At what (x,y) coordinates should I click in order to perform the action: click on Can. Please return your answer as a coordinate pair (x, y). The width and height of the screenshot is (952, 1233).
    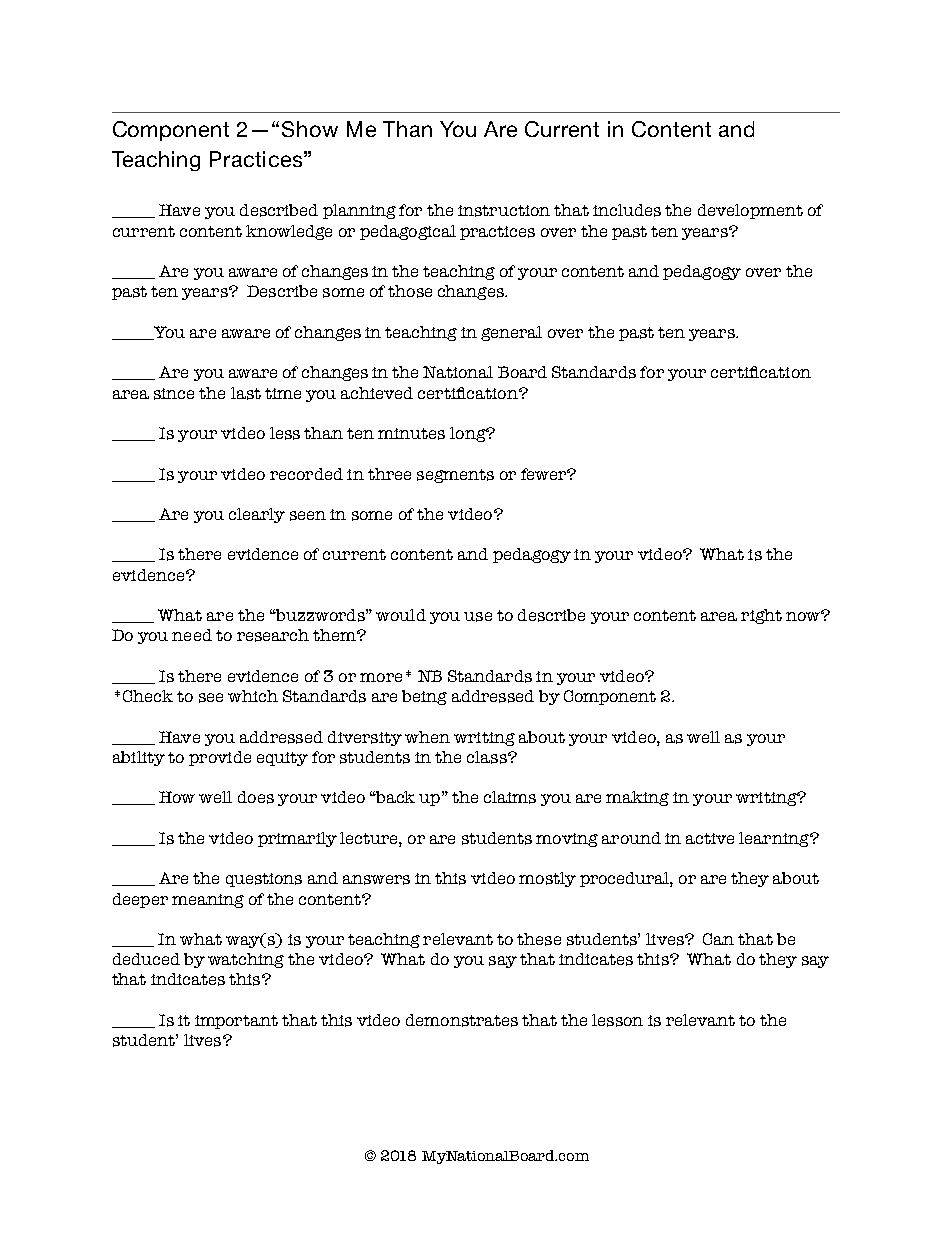
    Looking at the image, I should click on (718, 939).
